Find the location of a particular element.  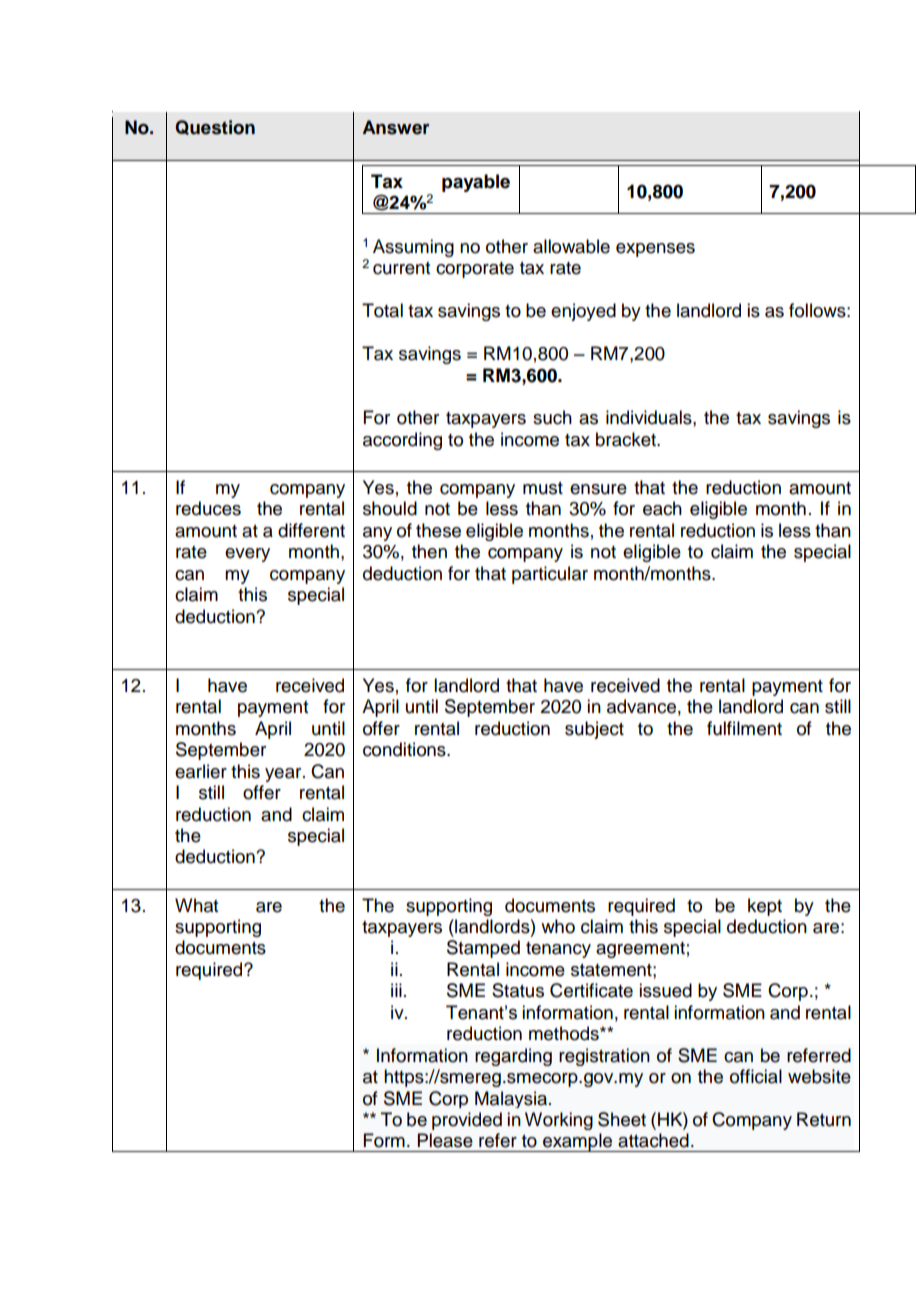

payable is located at coordinates (476, 183).
